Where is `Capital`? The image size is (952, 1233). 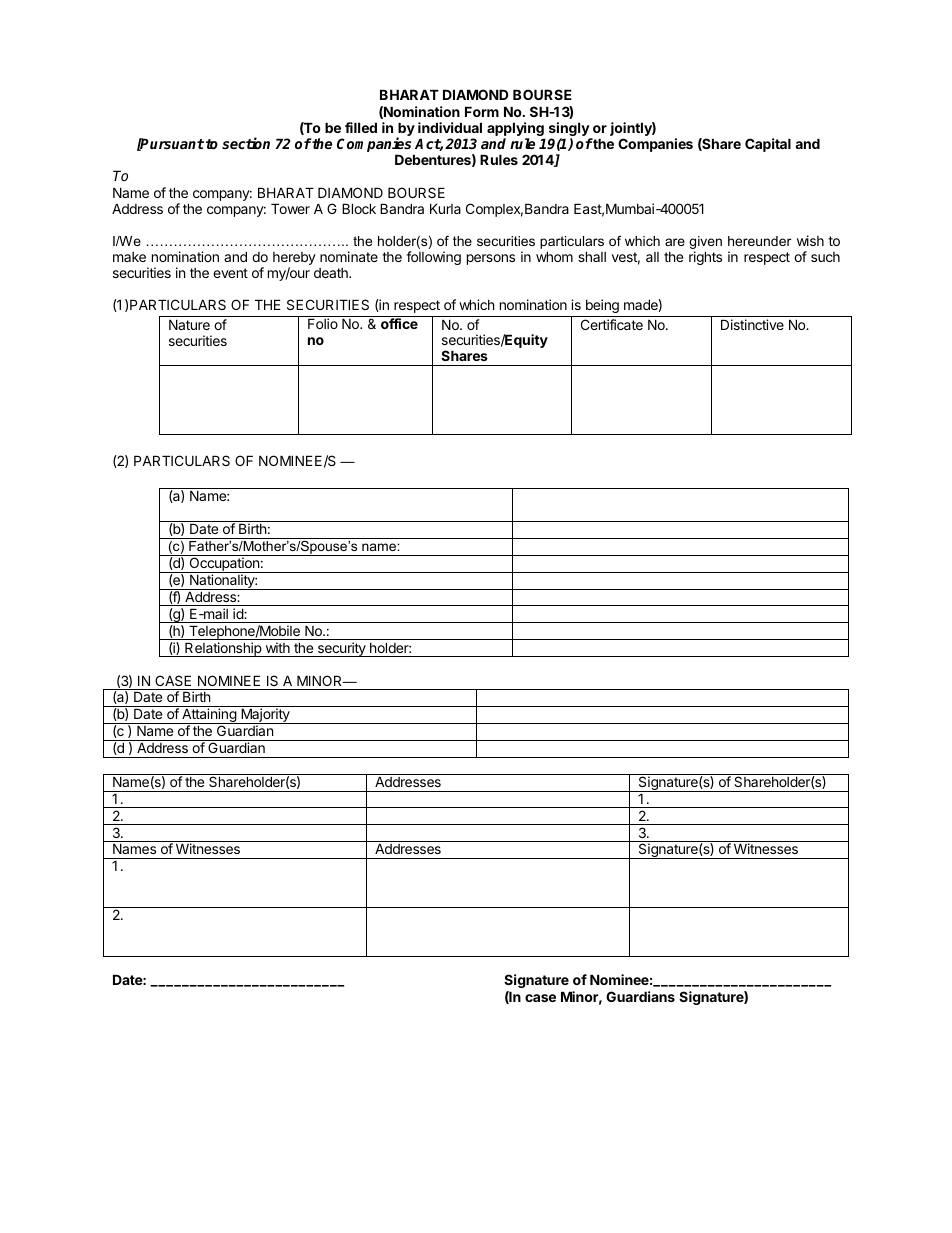 Capital is located at coordinates (768, 145).
